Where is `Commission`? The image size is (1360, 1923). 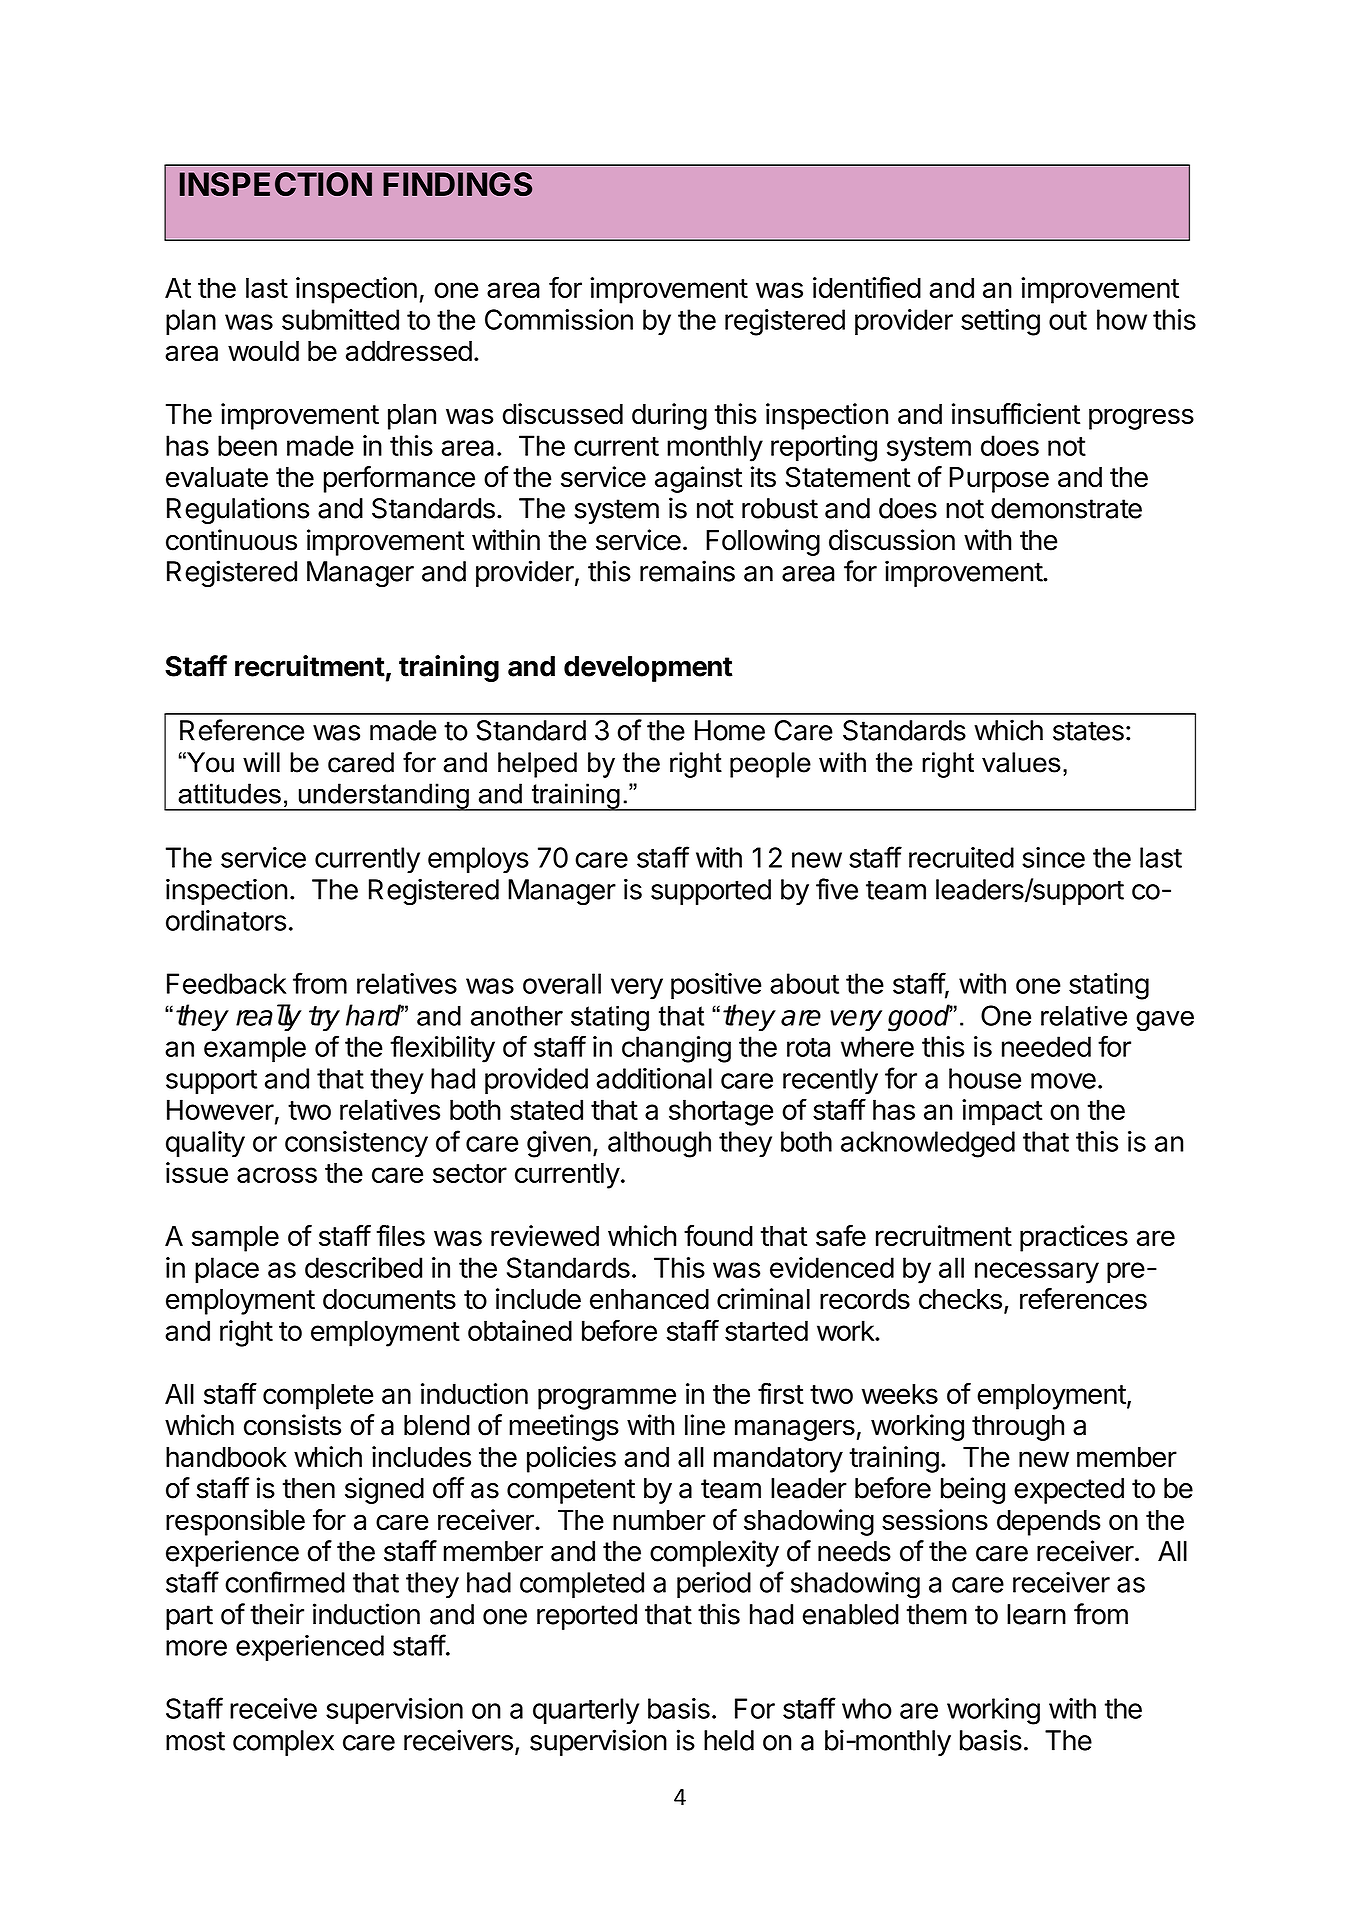
Commission is located at coordinates (559, 319).
